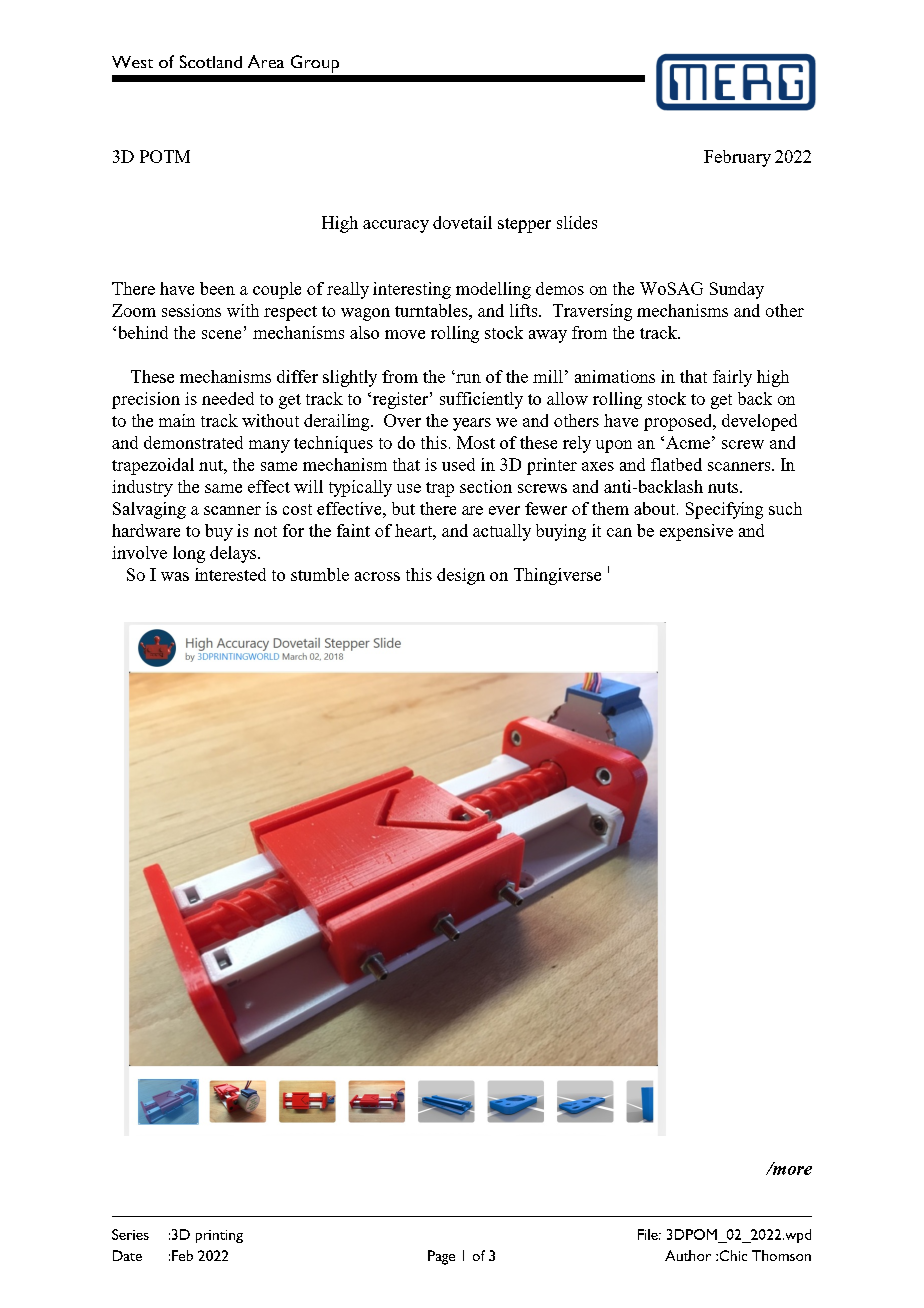 The image size is (924, 1308). I want to click on Scotland, so click(211, 61).
